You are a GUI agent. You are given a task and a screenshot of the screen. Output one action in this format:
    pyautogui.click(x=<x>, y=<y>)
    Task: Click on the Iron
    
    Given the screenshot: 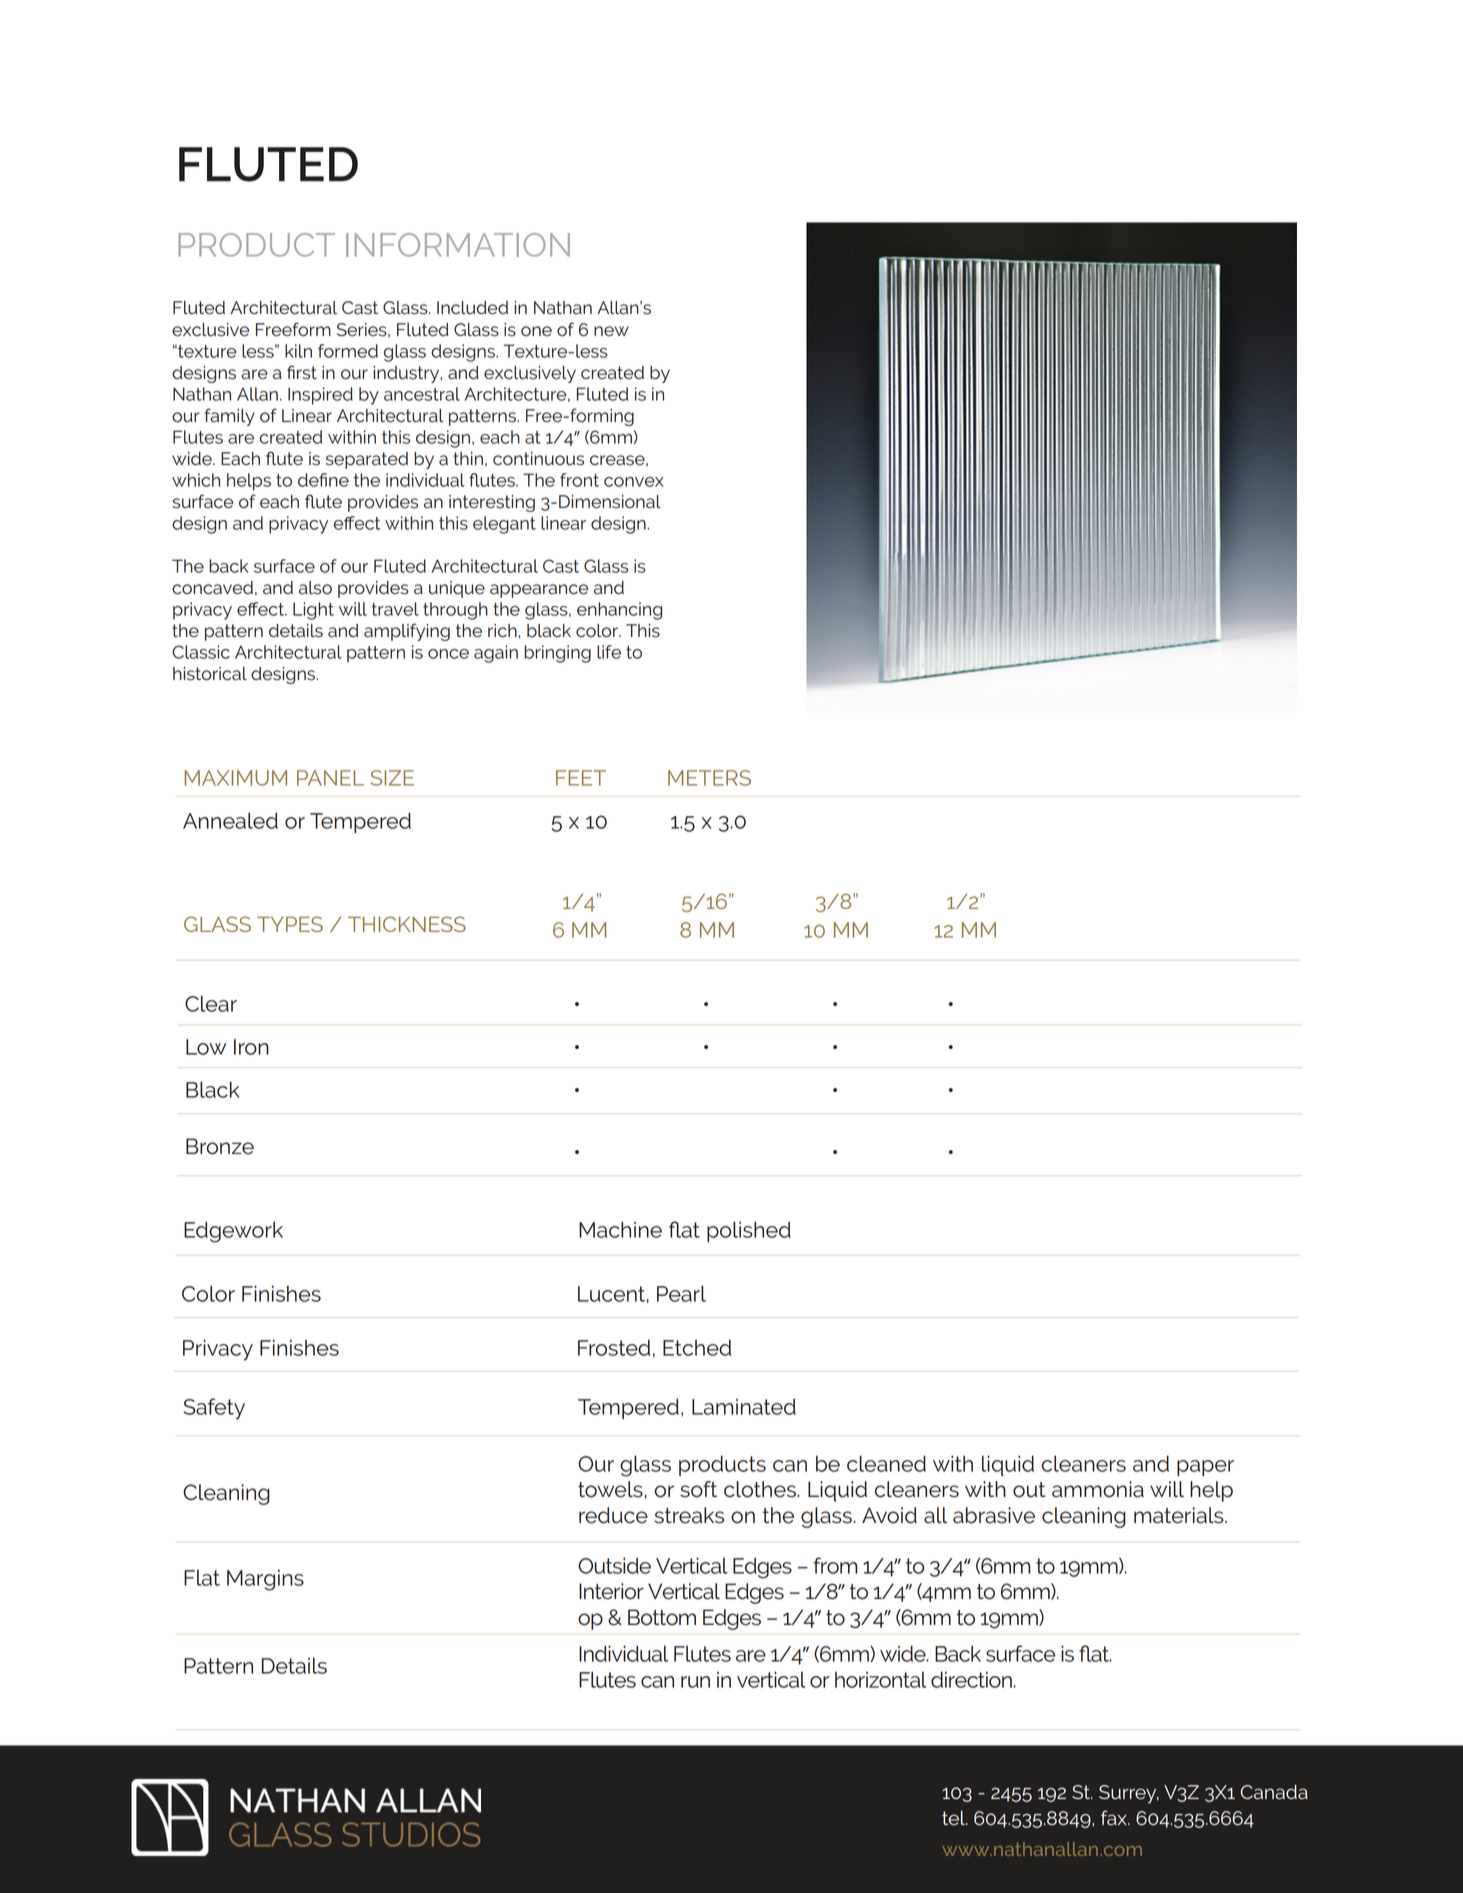 What is the action you would take?
    pyautogui.click(x=251, y=1047)
